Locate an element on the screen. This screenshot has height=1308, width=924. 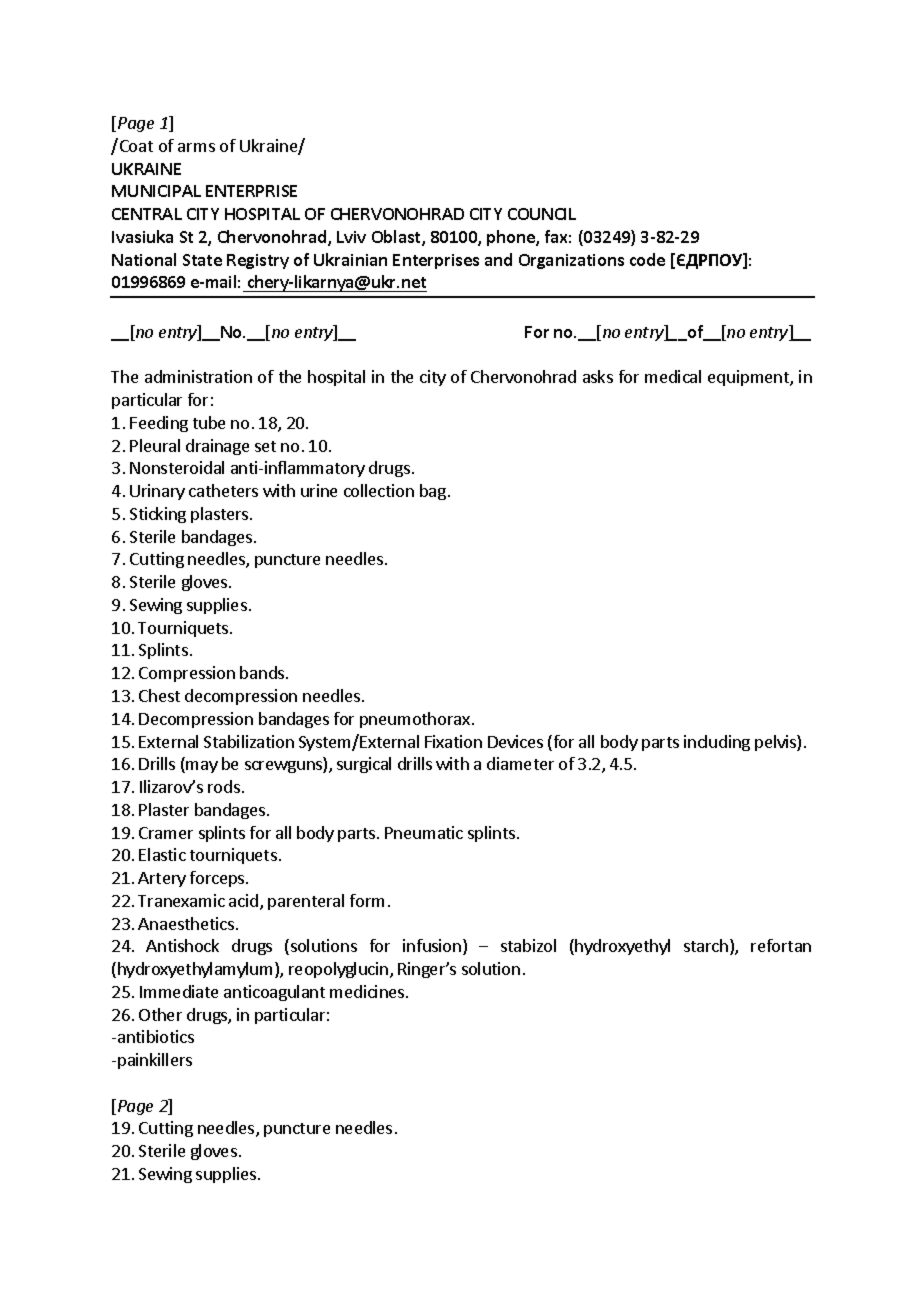
Pneumatic is located at coordinates (424, 832).
